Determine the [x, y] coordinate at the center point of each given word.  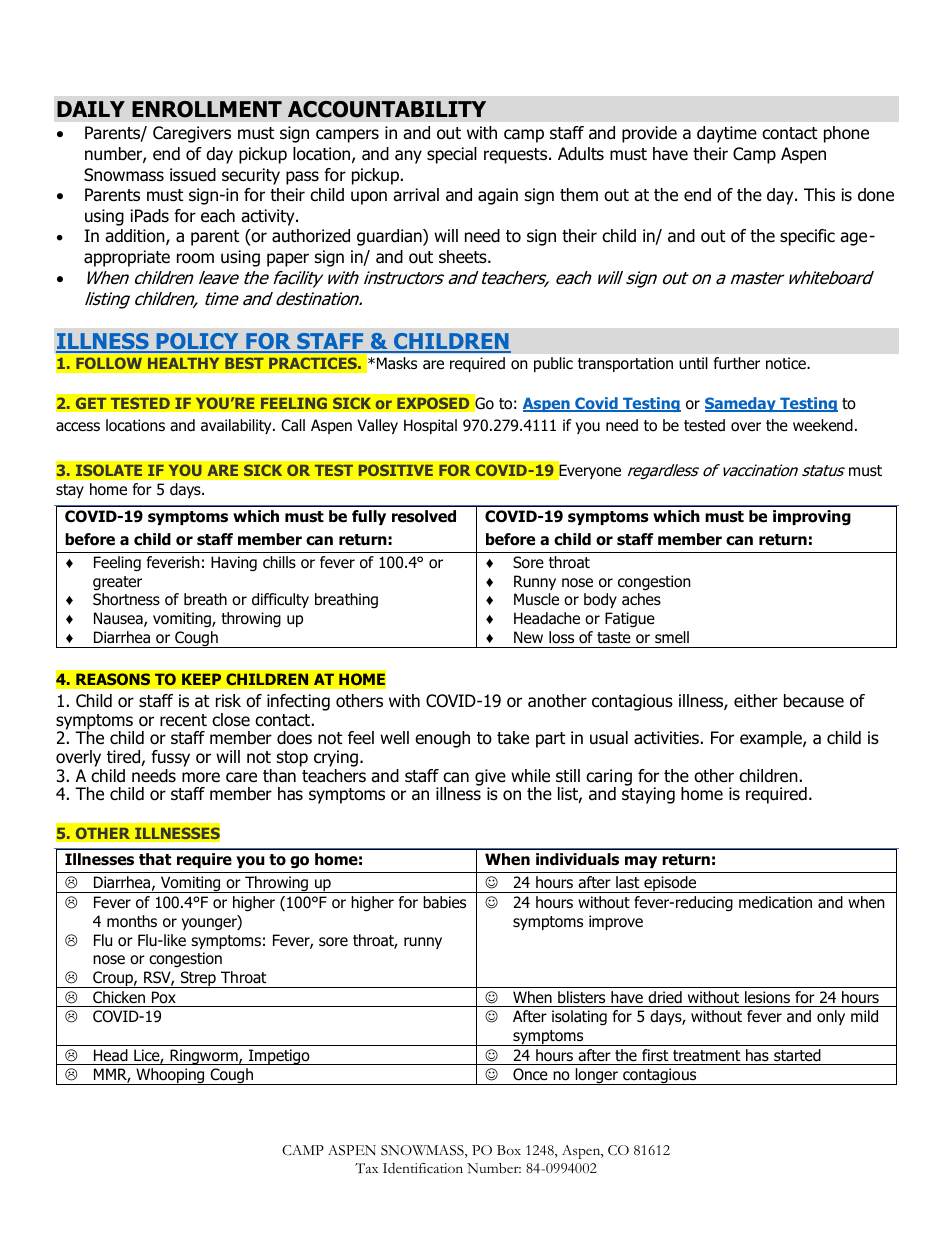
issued [193, 175]
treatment [706, 1055]
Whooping [170, 1076]
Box [509, 1150]
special [452, 155]
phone [846, 134]
